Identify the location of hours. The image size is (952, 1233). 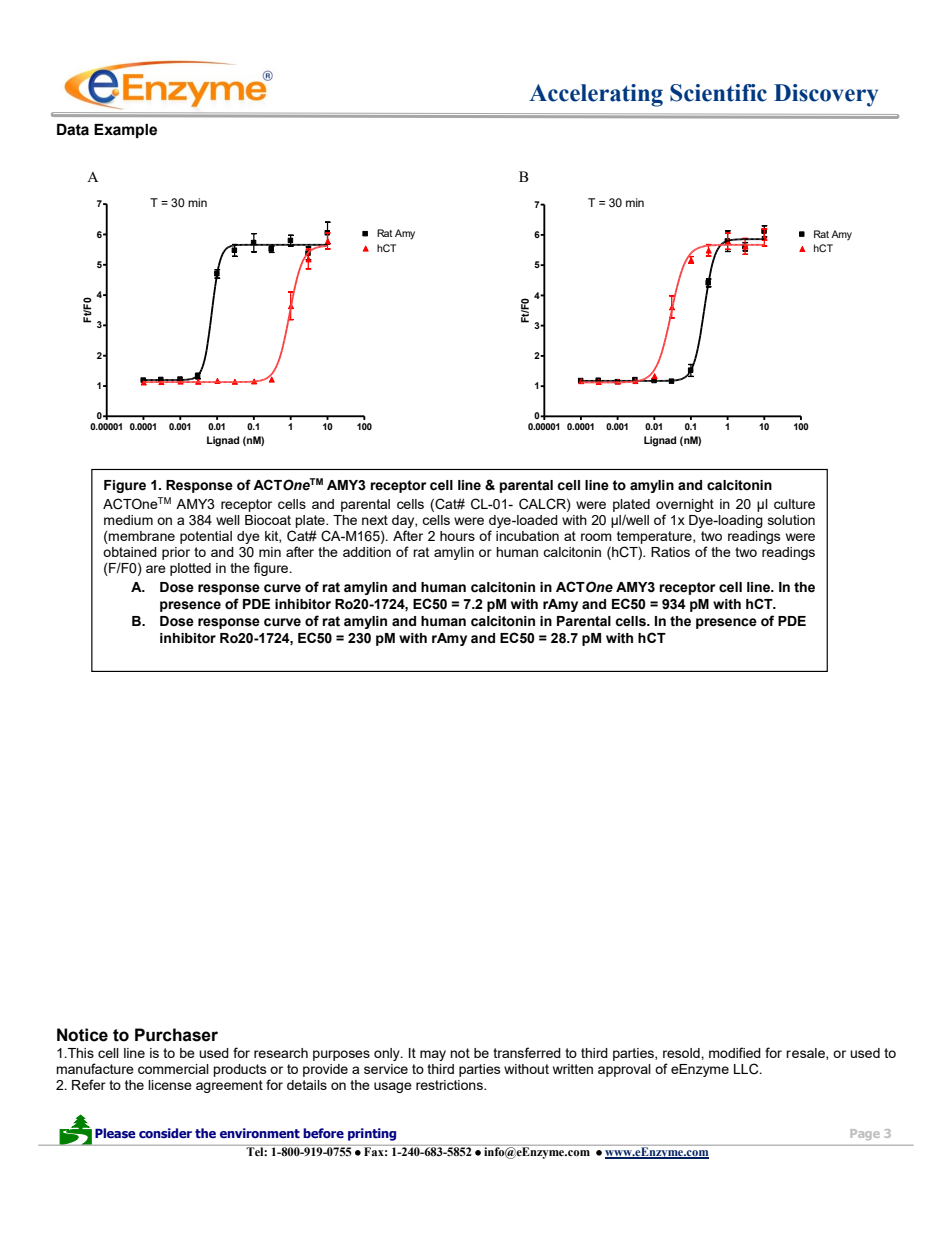
(457, 536).
